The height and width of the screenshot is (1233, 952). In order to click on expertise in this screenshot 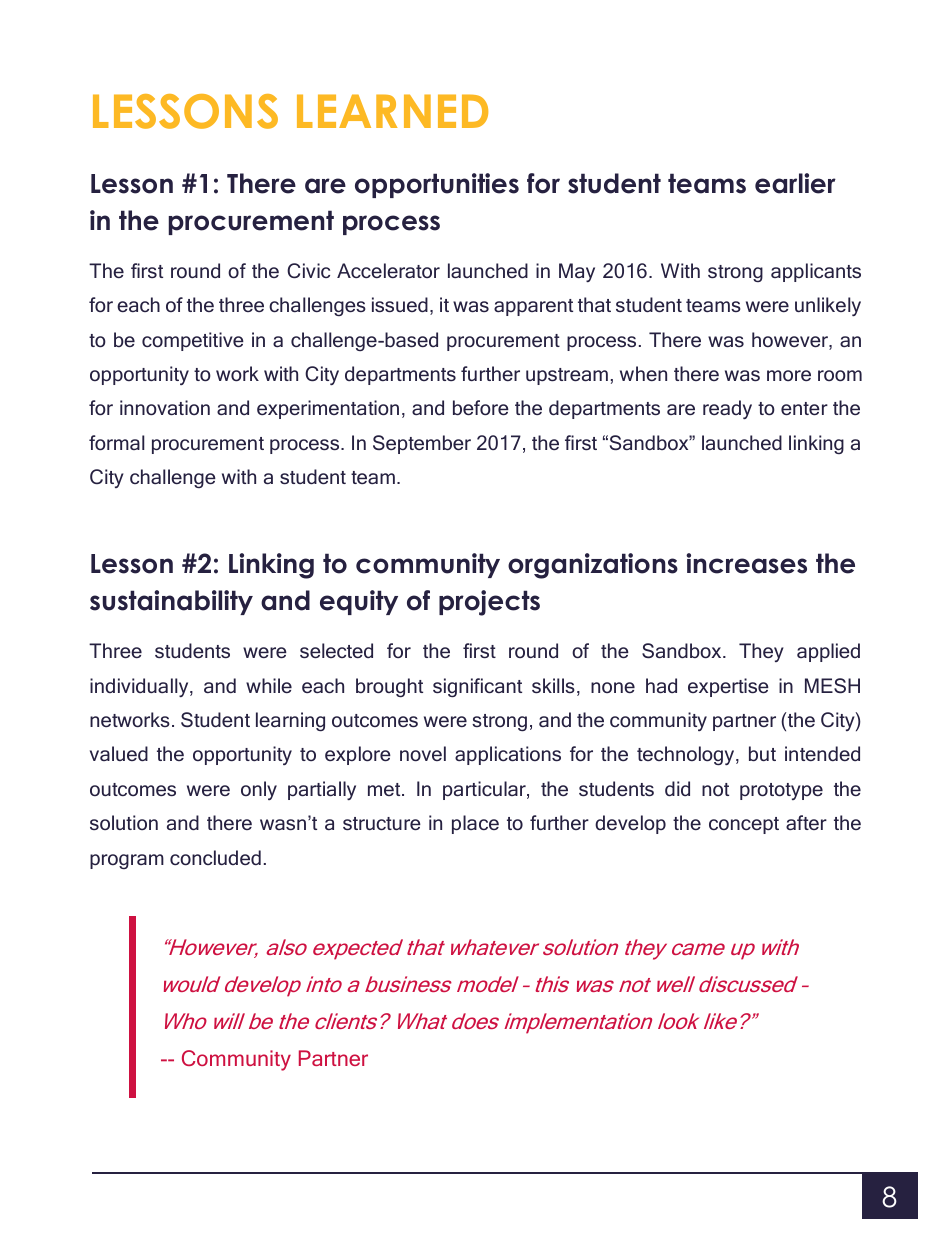, I will do `click(728, 687)`.
